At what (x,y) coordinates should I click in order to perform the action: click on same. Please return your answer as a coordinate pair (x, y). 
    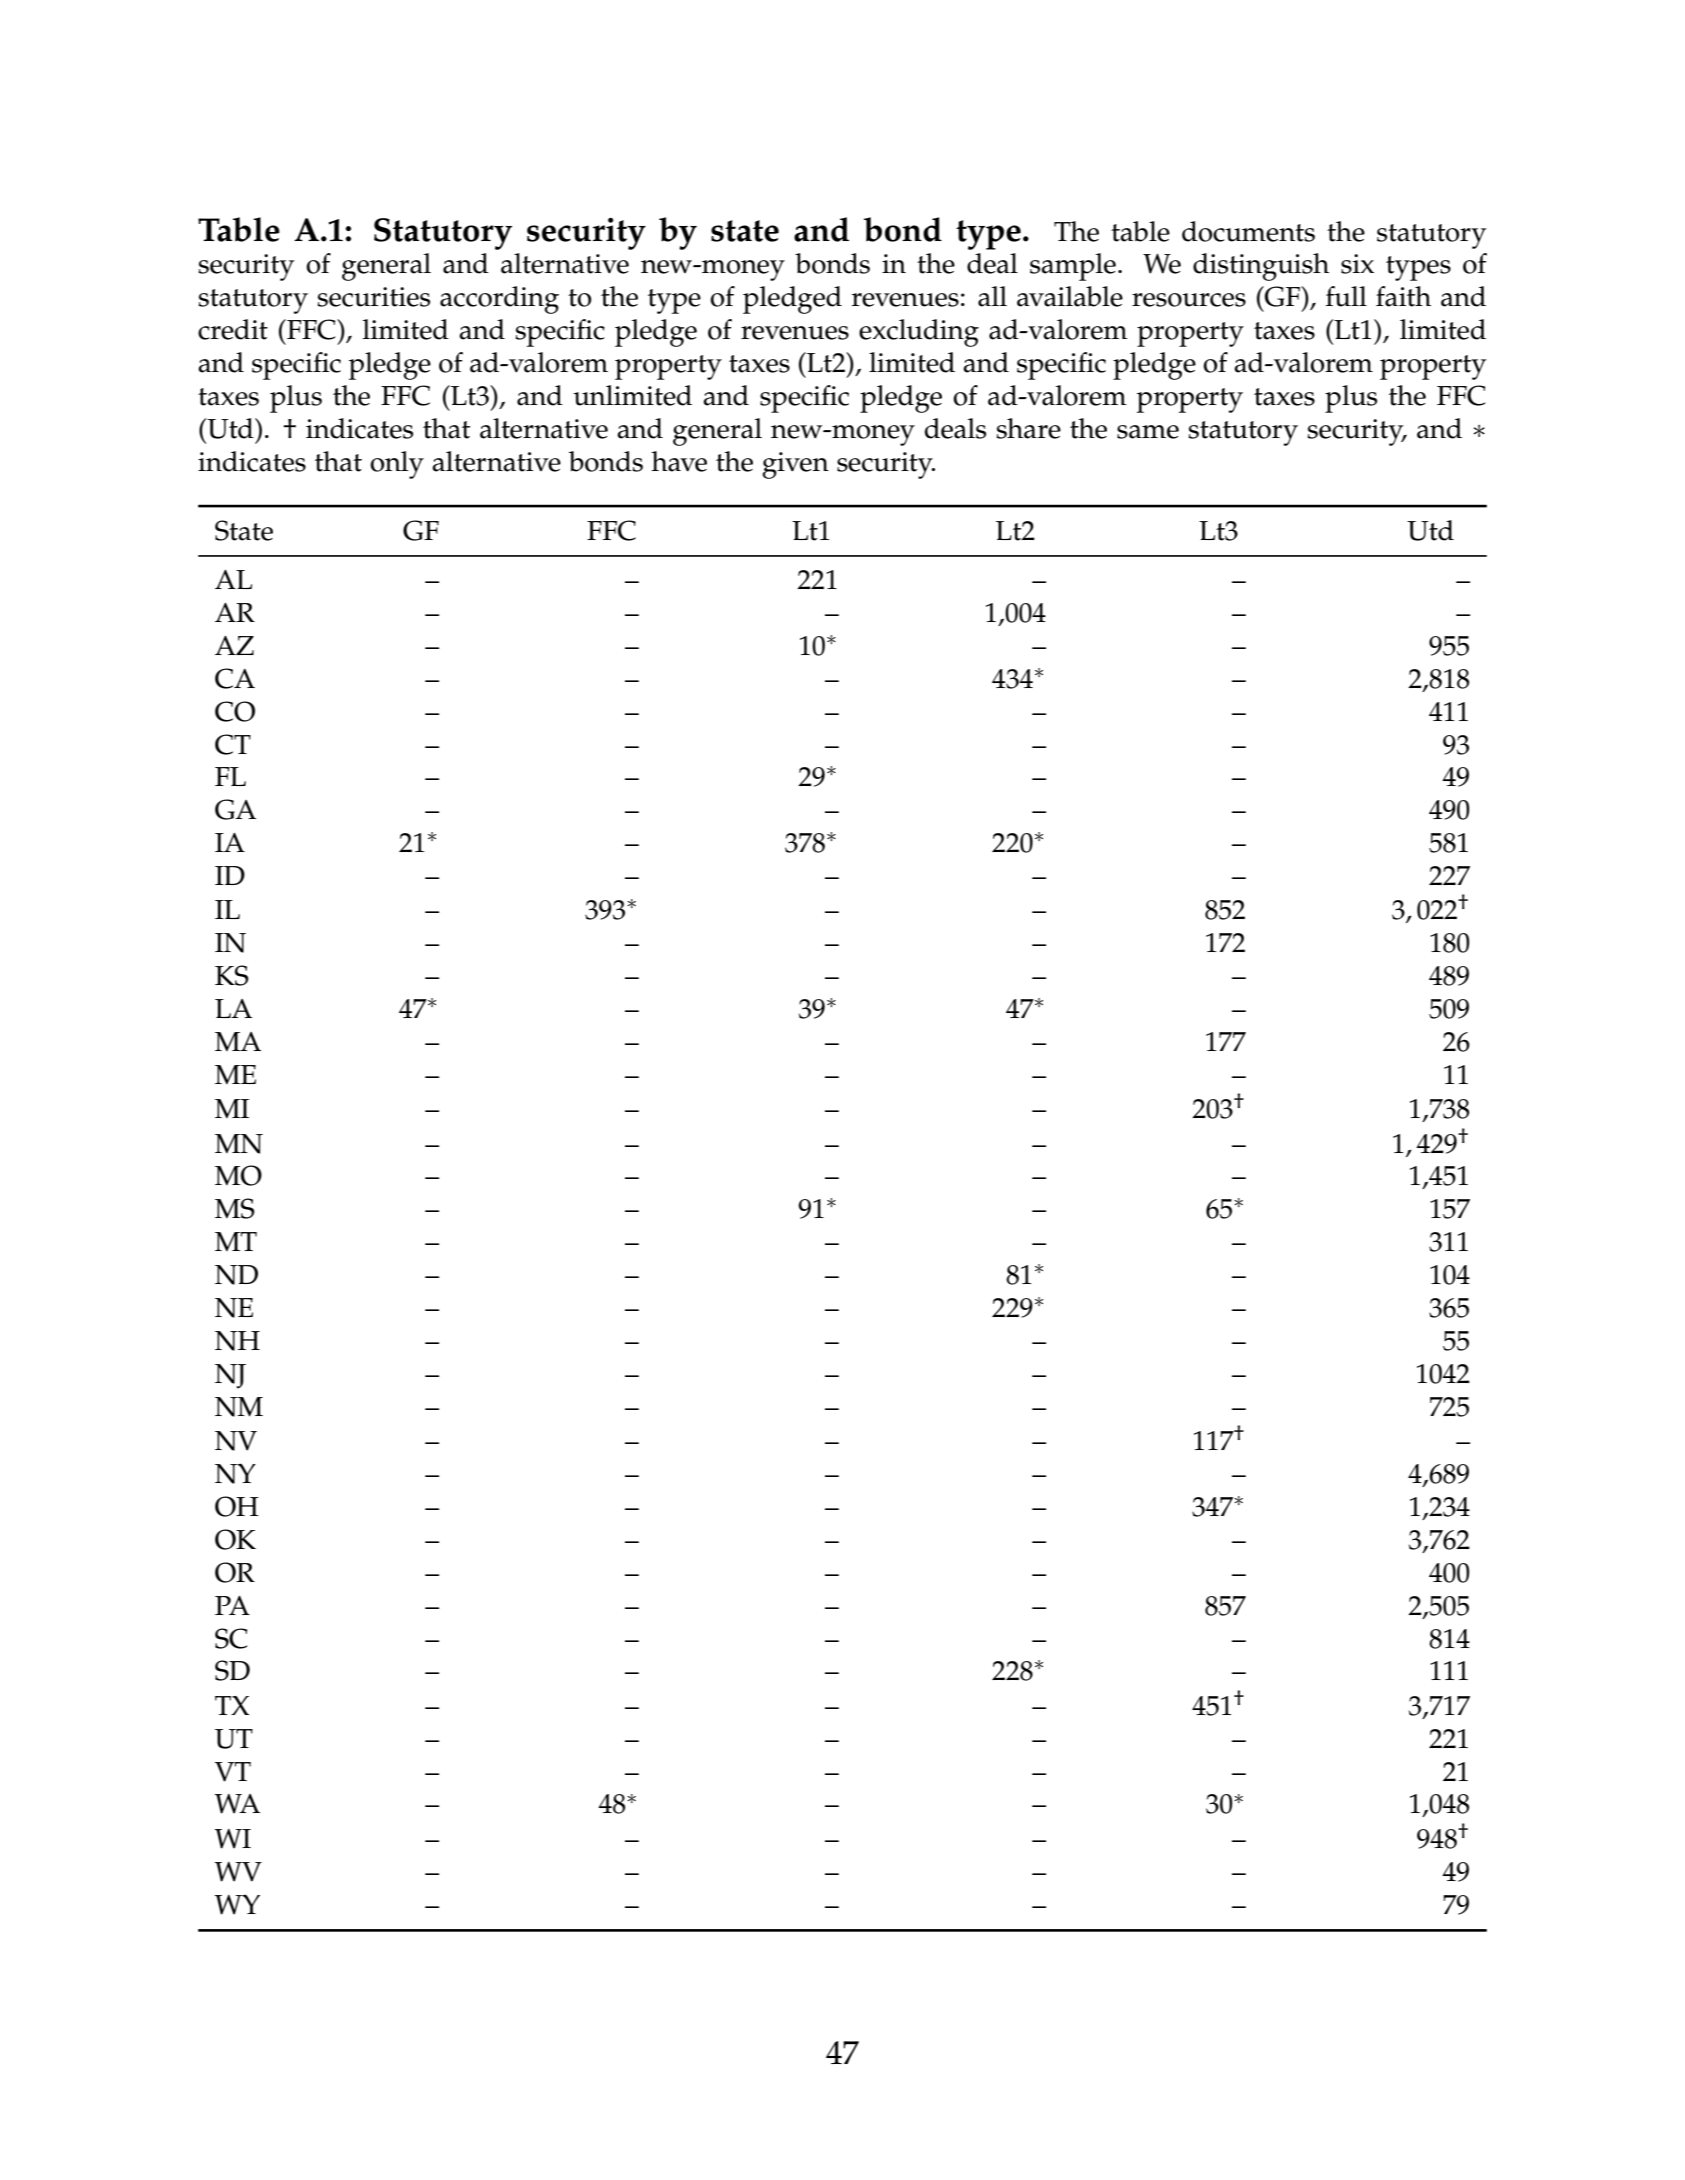
    Looking at the image, I should click on (1148, 432).
